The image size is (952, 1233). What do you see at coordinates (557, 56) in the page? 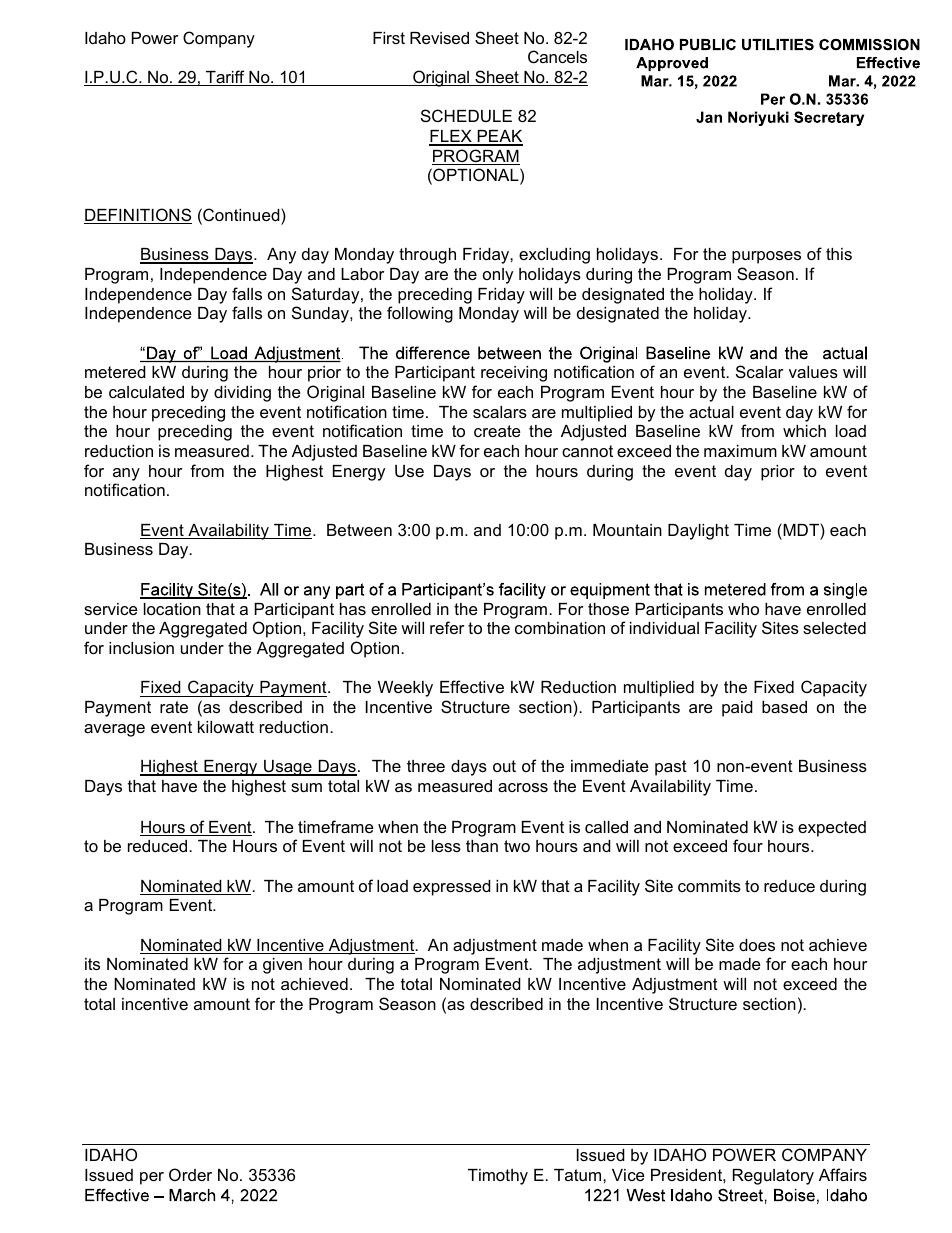
I see `Cancels` at bounding box center [557, 56].
